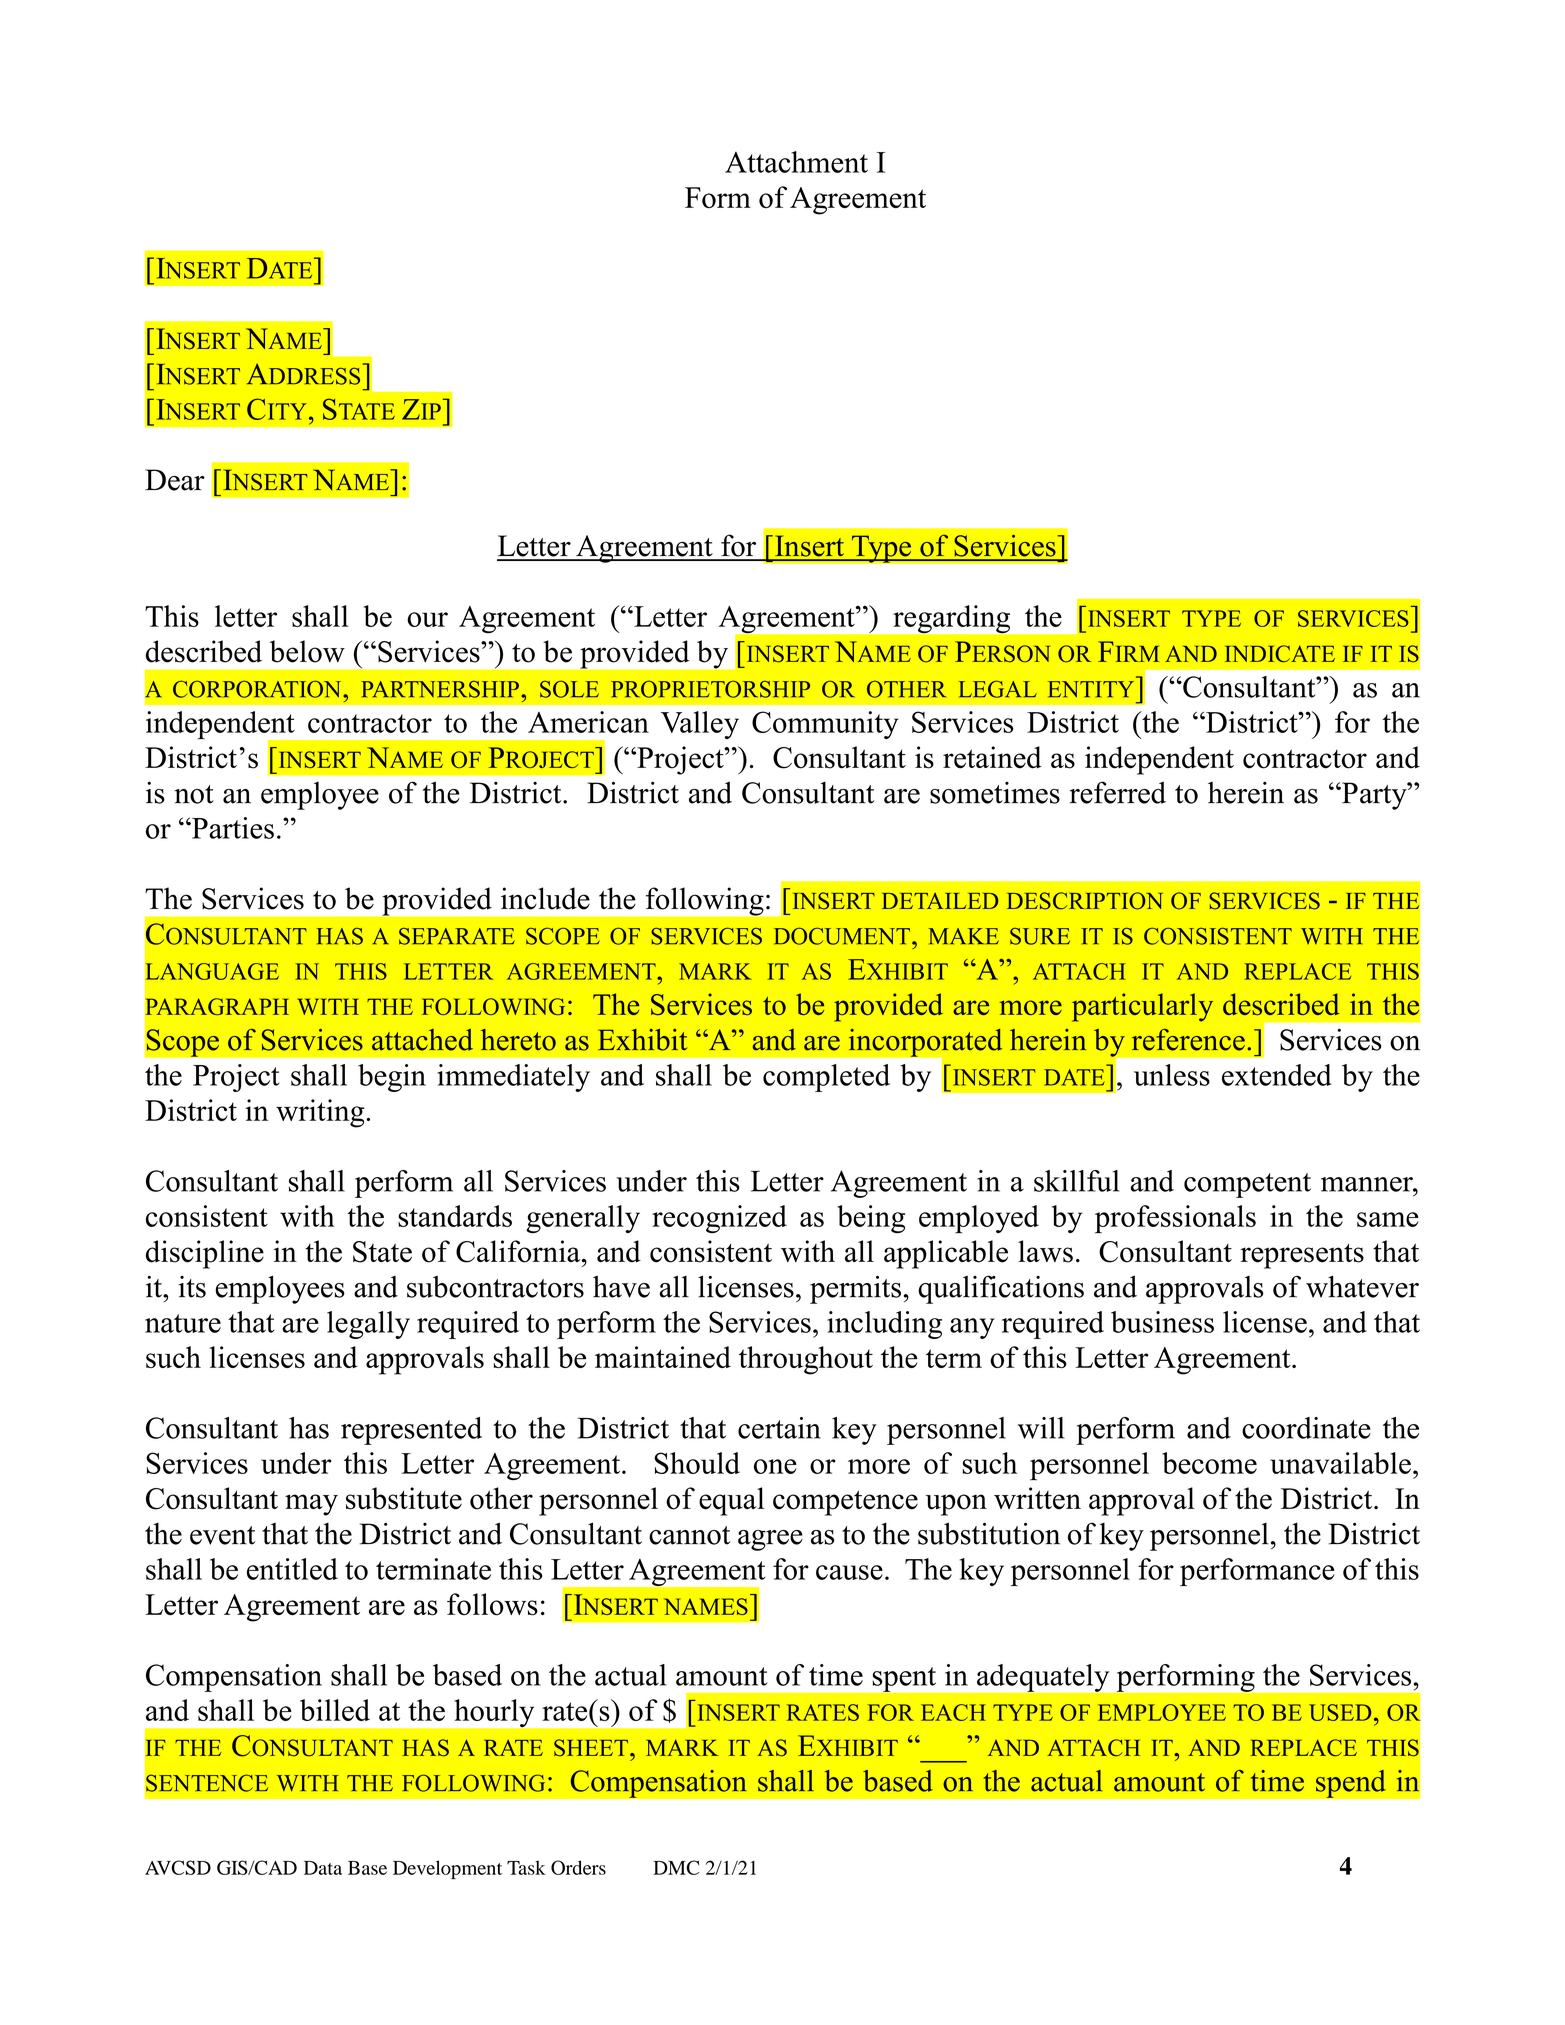 The image size is (1565, 2025). Describe the element at coordinates (323, 1868) in the document. I see `Data` at that location.
